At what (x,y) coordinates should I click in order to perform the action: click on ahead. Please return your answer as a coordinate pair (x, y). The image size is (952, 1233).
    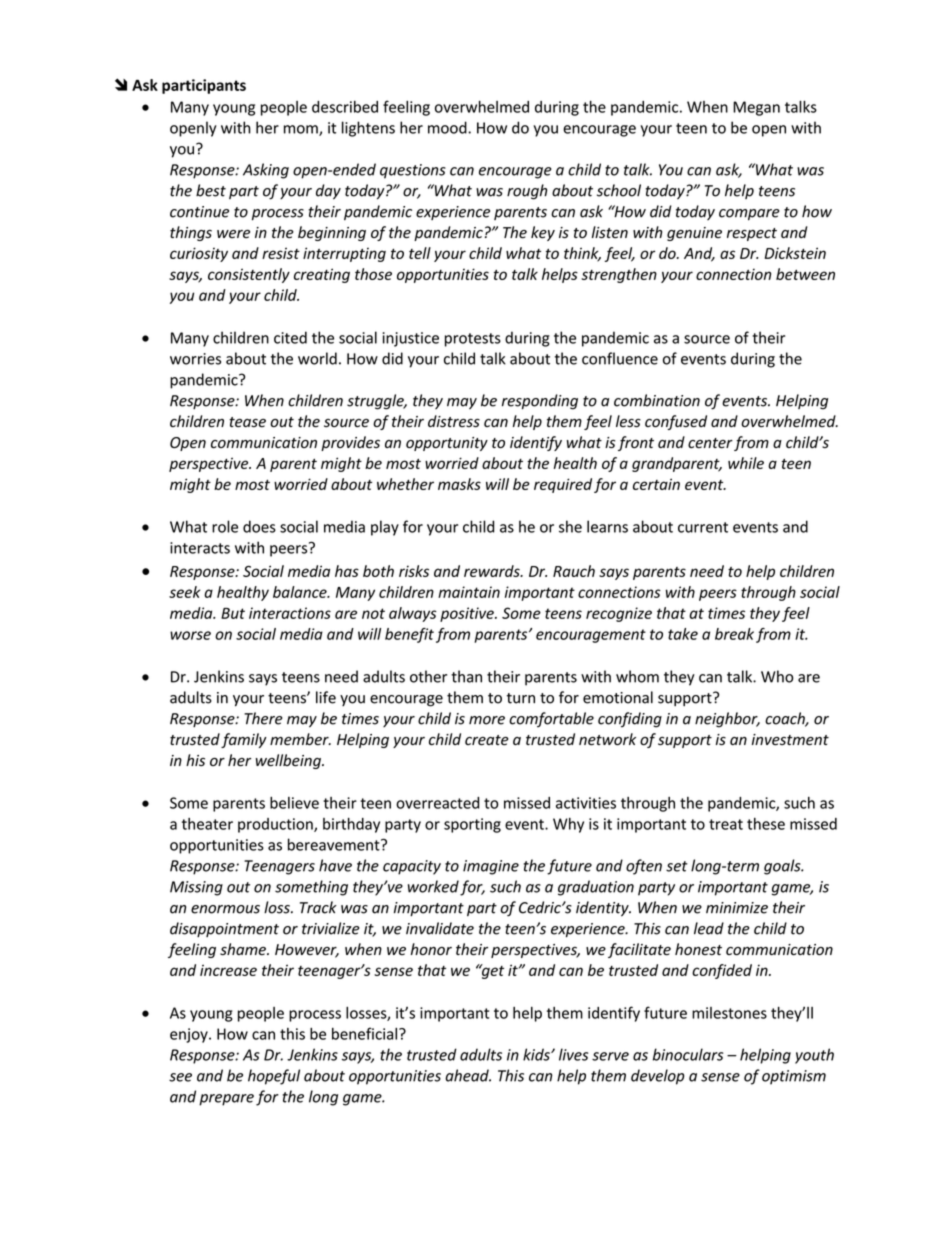
    Looking at the image, I should click on (468, 1075).
